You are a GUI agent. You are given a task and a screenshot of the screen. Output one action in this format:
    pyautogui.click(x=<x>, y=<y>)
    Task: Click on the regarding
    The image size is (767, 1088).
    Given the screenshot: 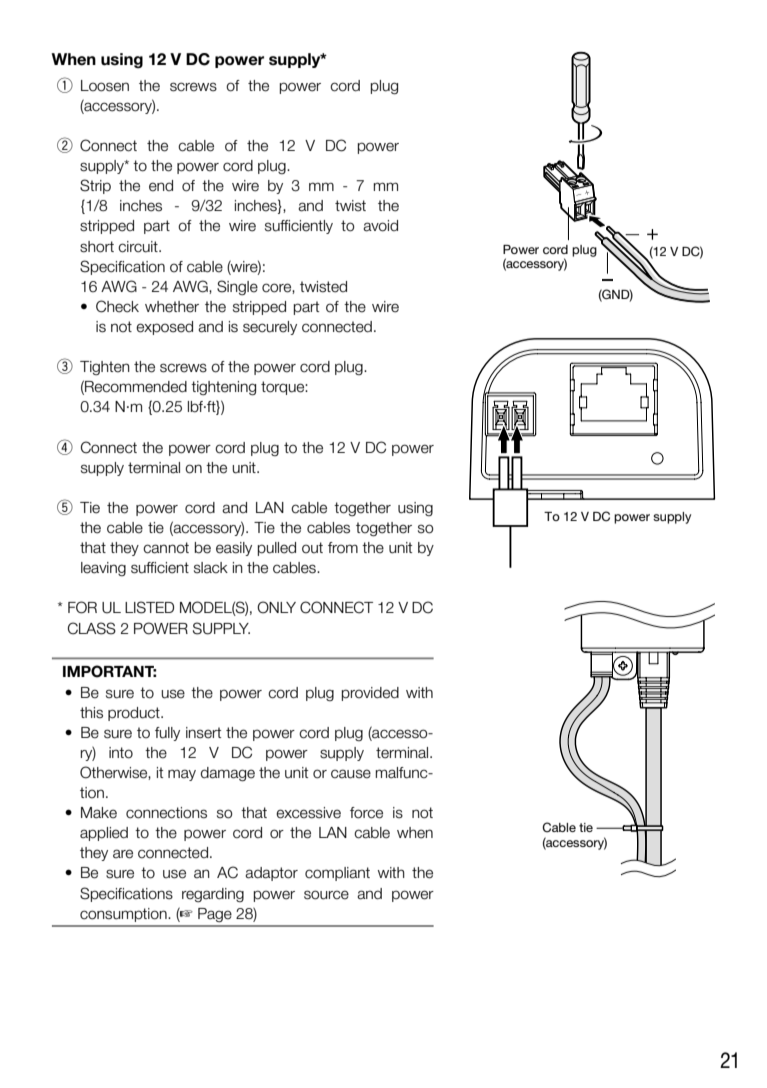 What is the action you would take?
    pyautogui.click(x=213, y=895)
